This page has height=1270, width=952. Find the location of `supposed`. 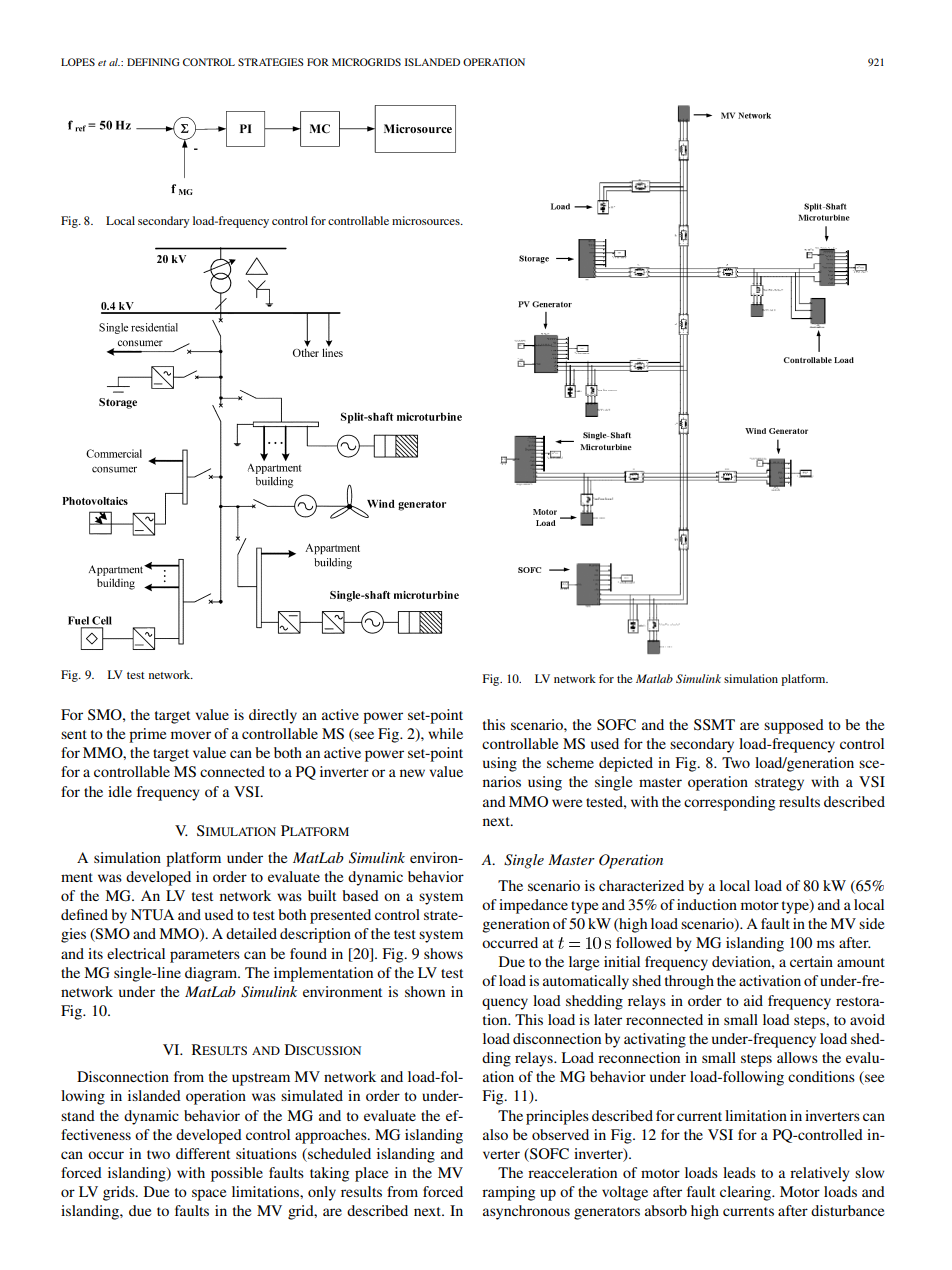

supposed is located at coordinates (794, 726).
